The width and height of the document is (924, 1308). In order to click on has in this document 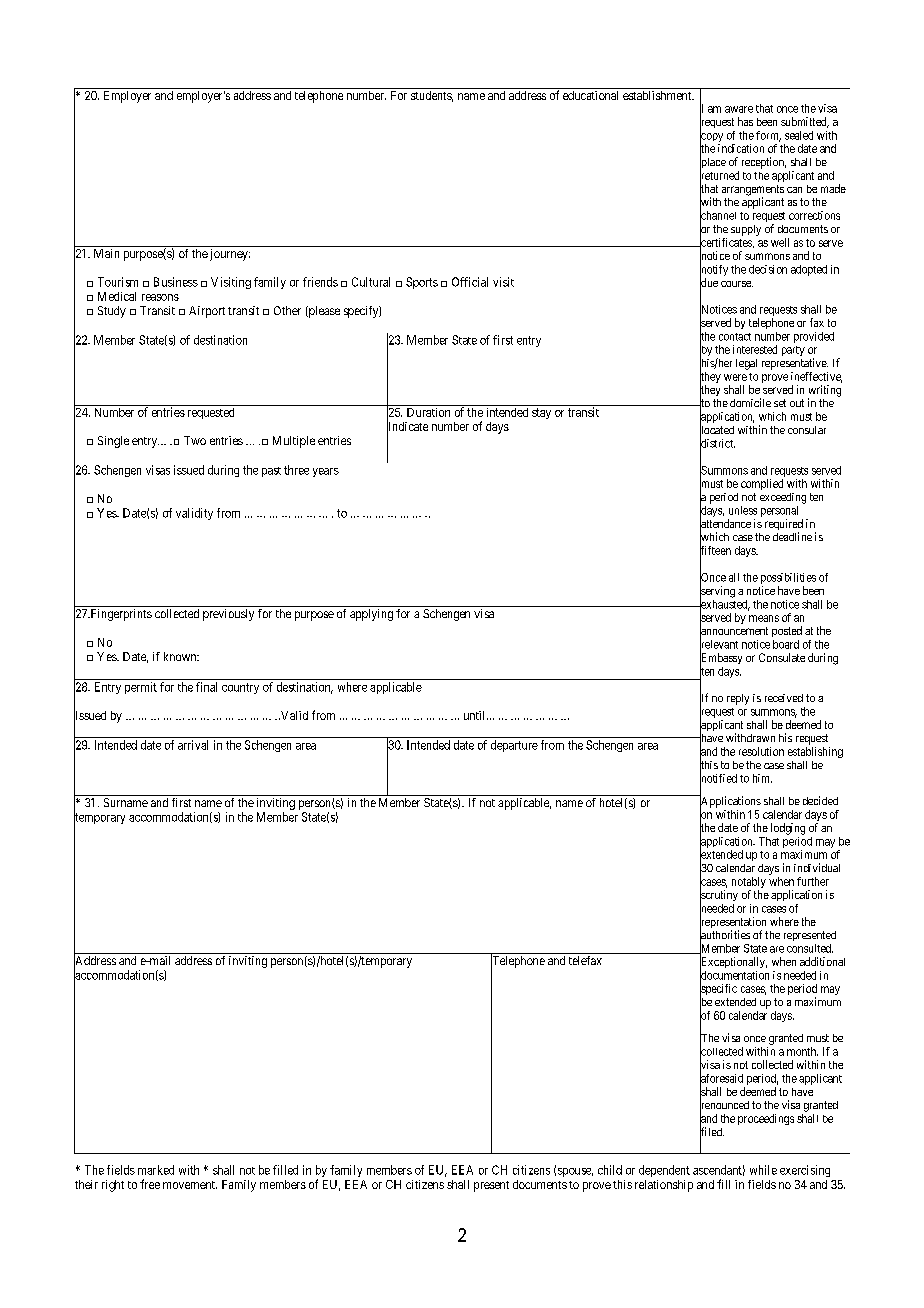, I will do `click(745, 121)`.
